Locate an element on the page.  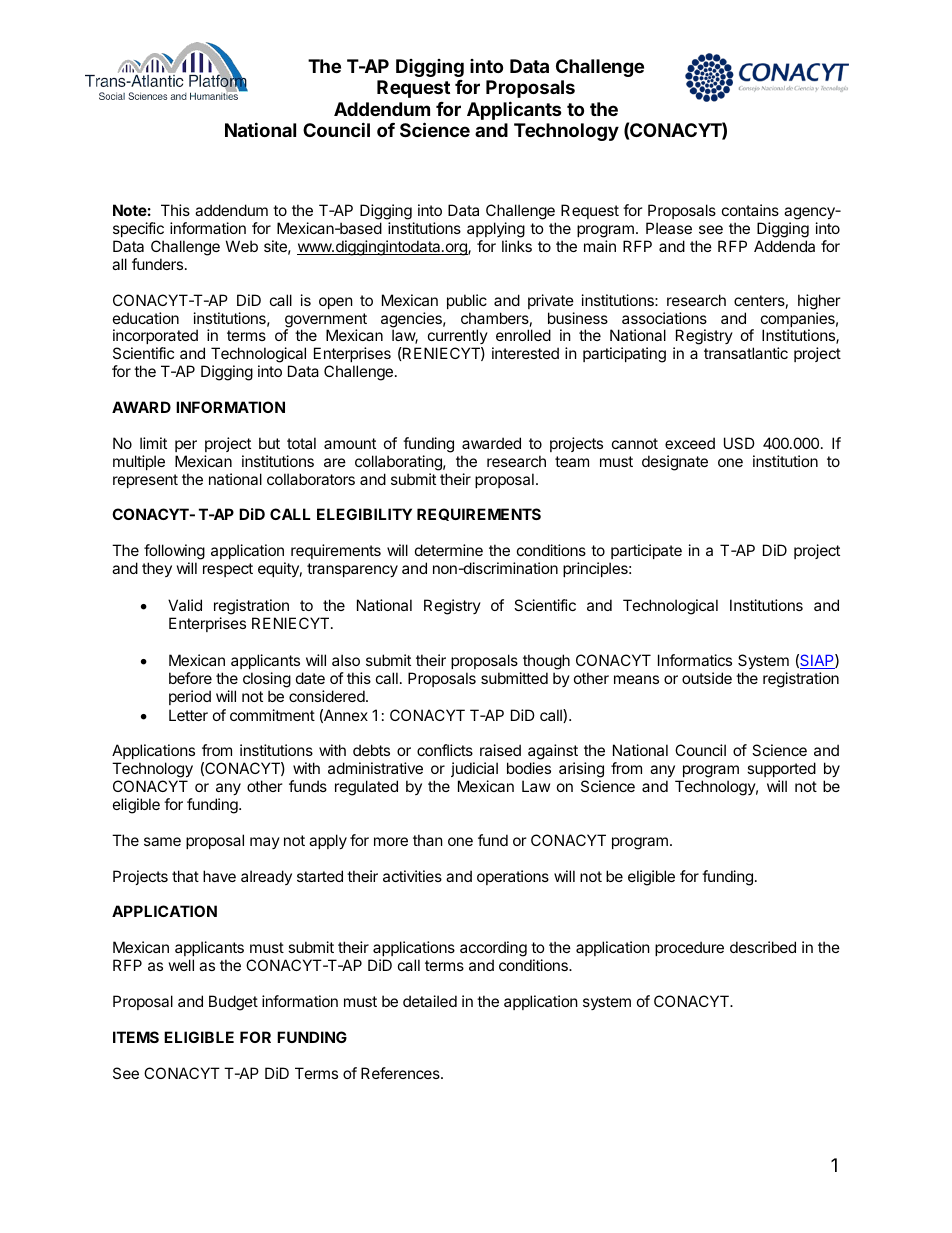
though is located at coordinates (546, 662).
